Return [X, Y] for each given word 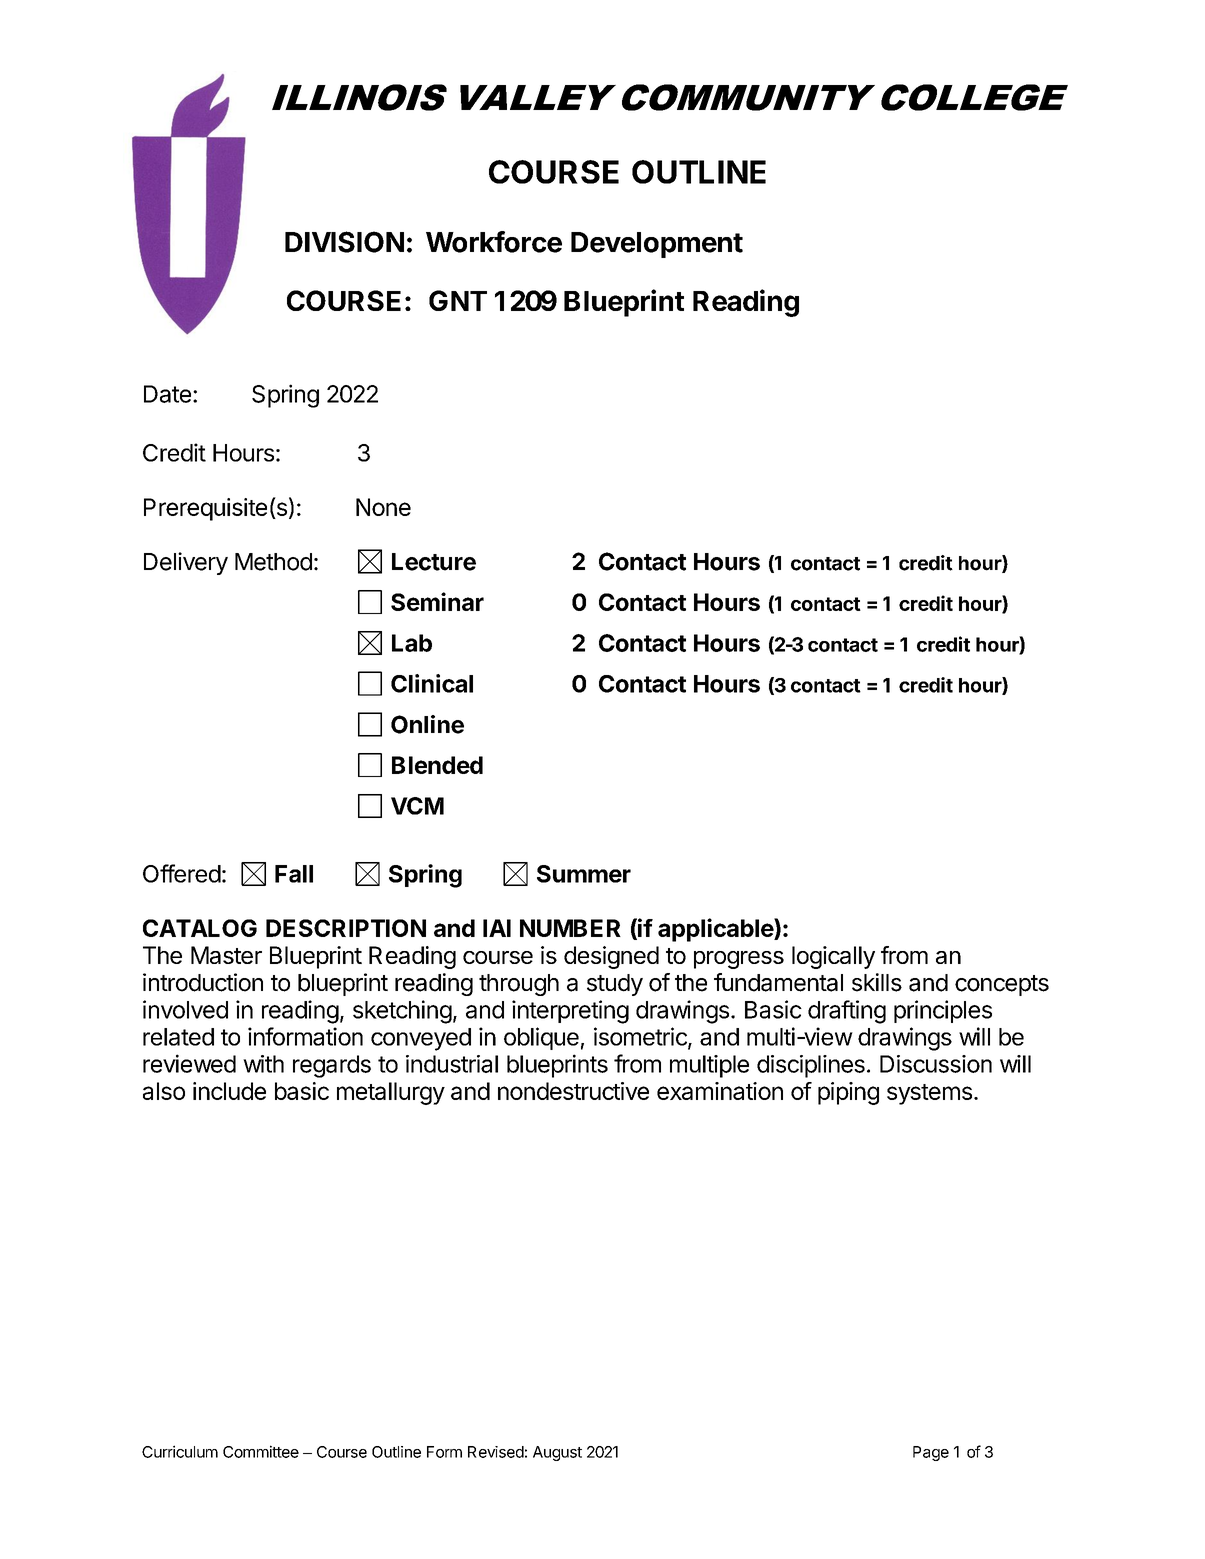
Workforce [494, 242]
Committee [261, 1451]
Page [931, 1453]
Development [657, 245]
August [557, 1453]
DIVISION [344, 242]
